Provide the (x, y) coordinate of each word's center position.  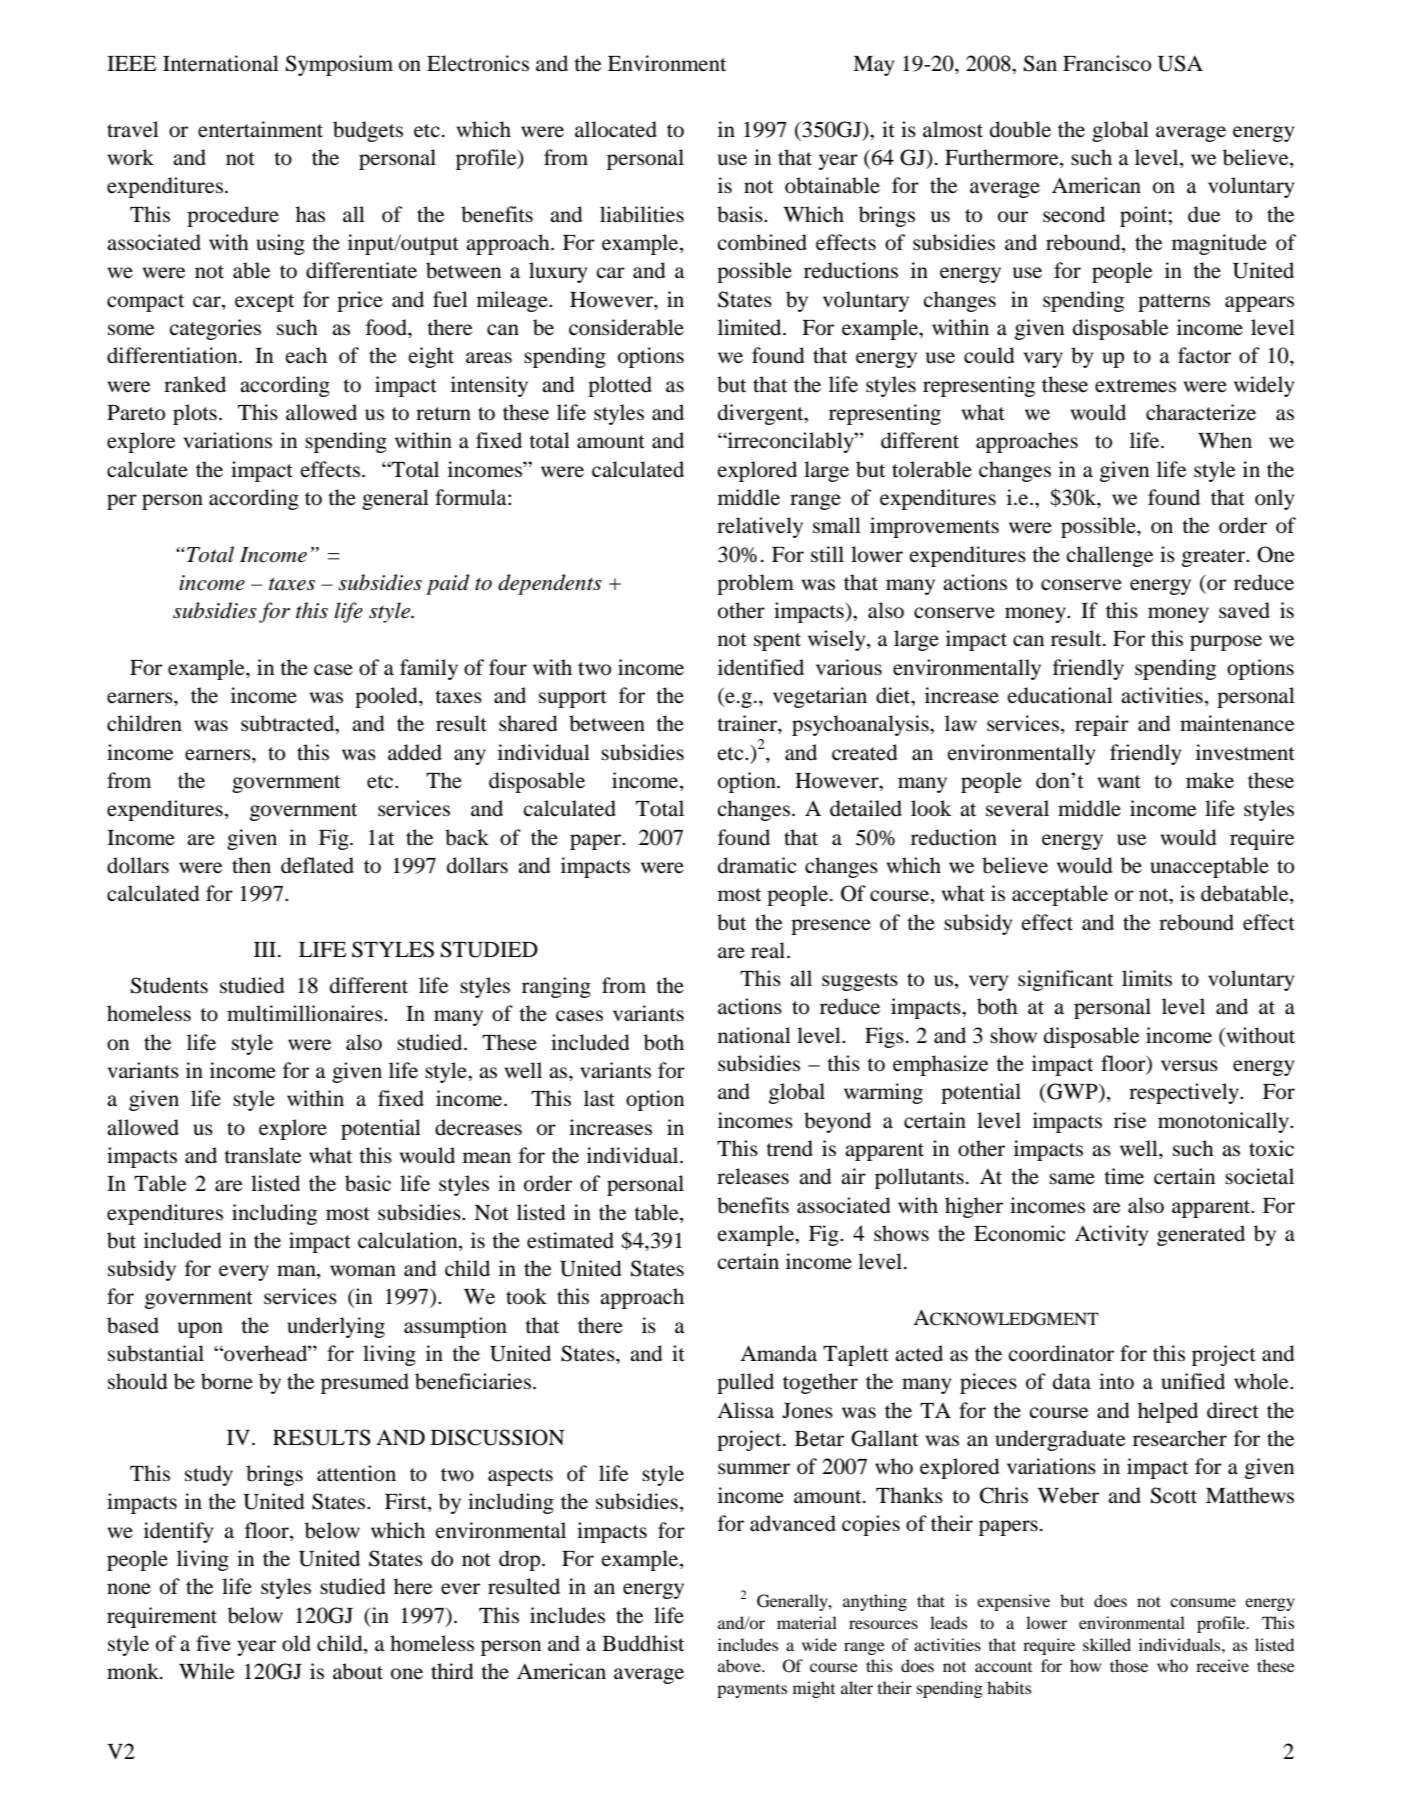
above (741, 1665)
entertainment (260, 129)
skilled (1107, 1644)
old (296, 1643)
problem (755, 584)
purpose (1226, 643)
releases (753, 1176)
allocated (616, 129)
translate (262, 1155)
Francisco (1107, 63)
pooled (387, 697)
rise (1130, 1120)
